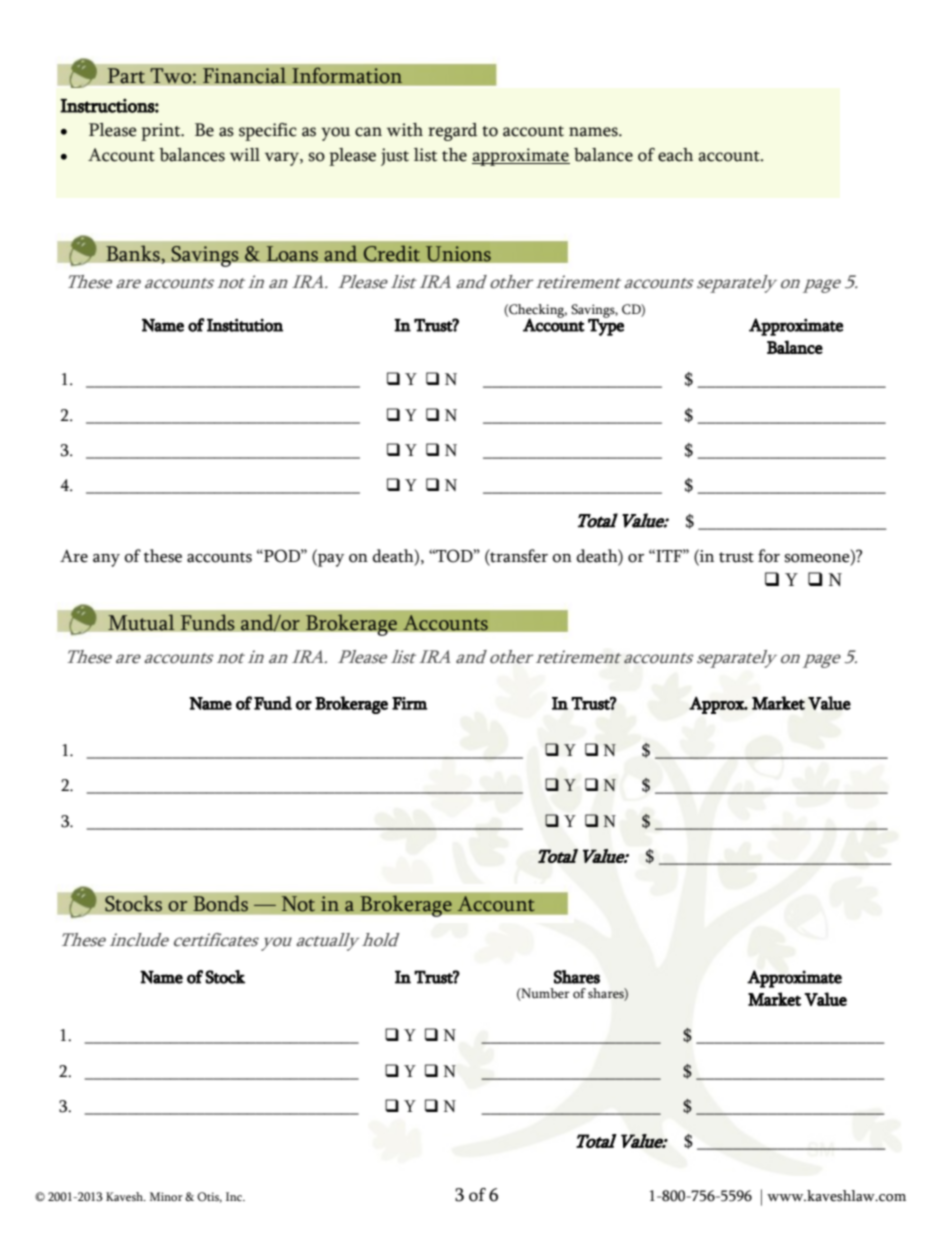 The width and height of the screenshot is (952, 1233). I want to click on any, so click(106, 560).
